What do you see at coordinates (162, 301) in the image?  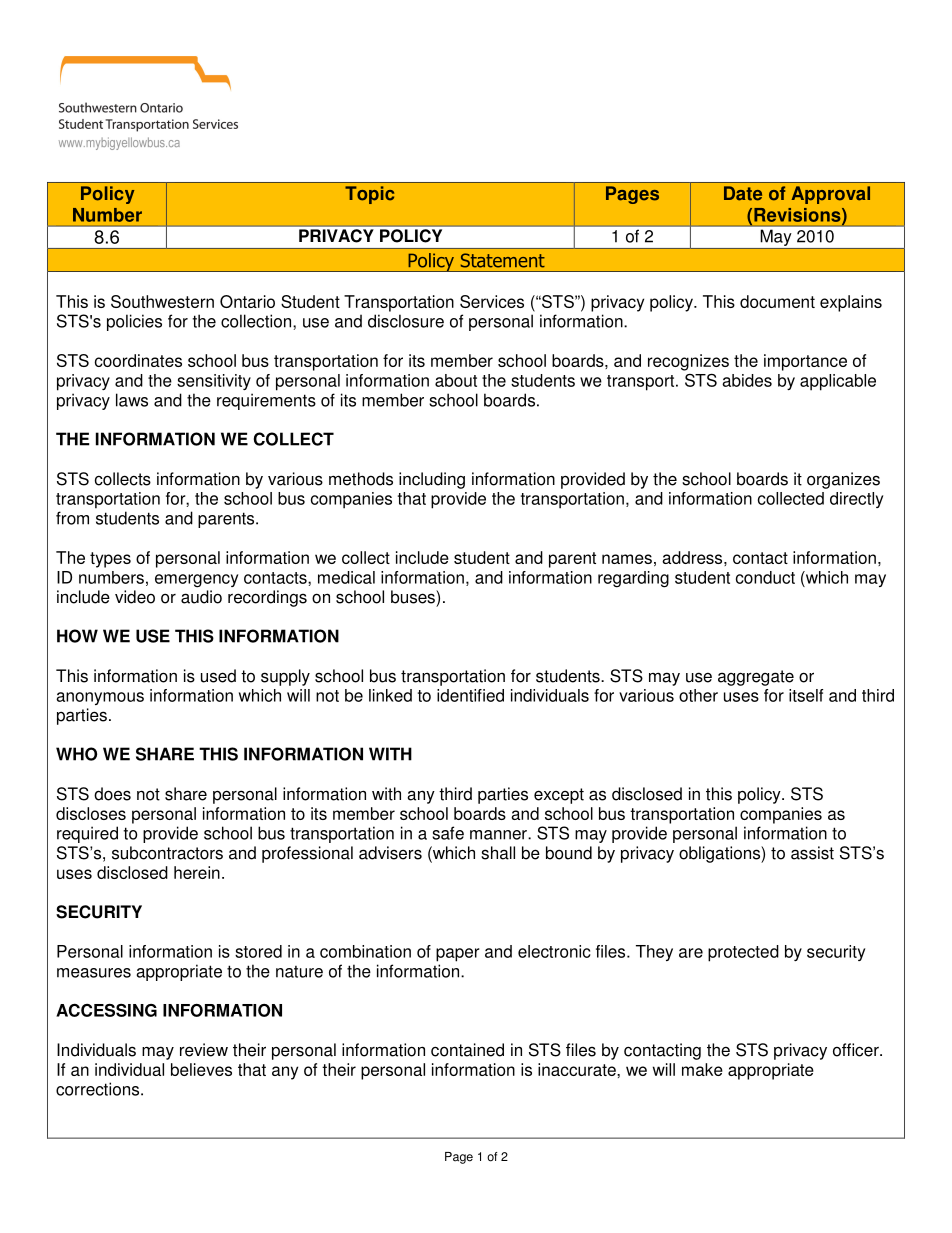 I see `Southwestern` at bounding box center [162, 301].
